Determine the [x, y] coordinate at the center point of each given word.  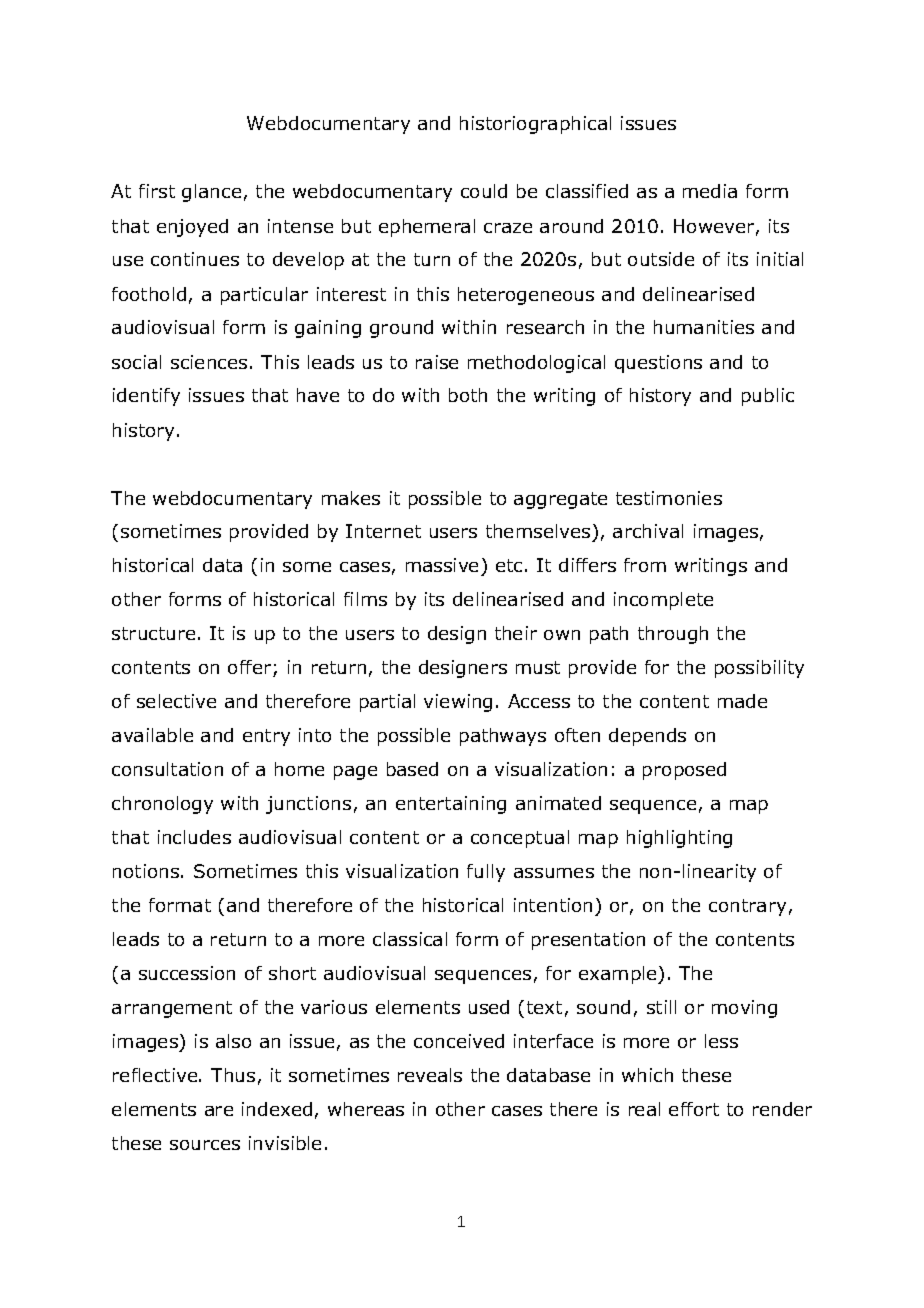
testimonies [669, 498]
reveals [430, 1075]
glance [211, 193]
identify [146, 397]
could [484, 191]
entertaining [451, 805]
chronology [162, 805]
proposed [684, 771]
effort [694, 1109]
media [710, 191]
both [468, 395]
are [219, 1111]
